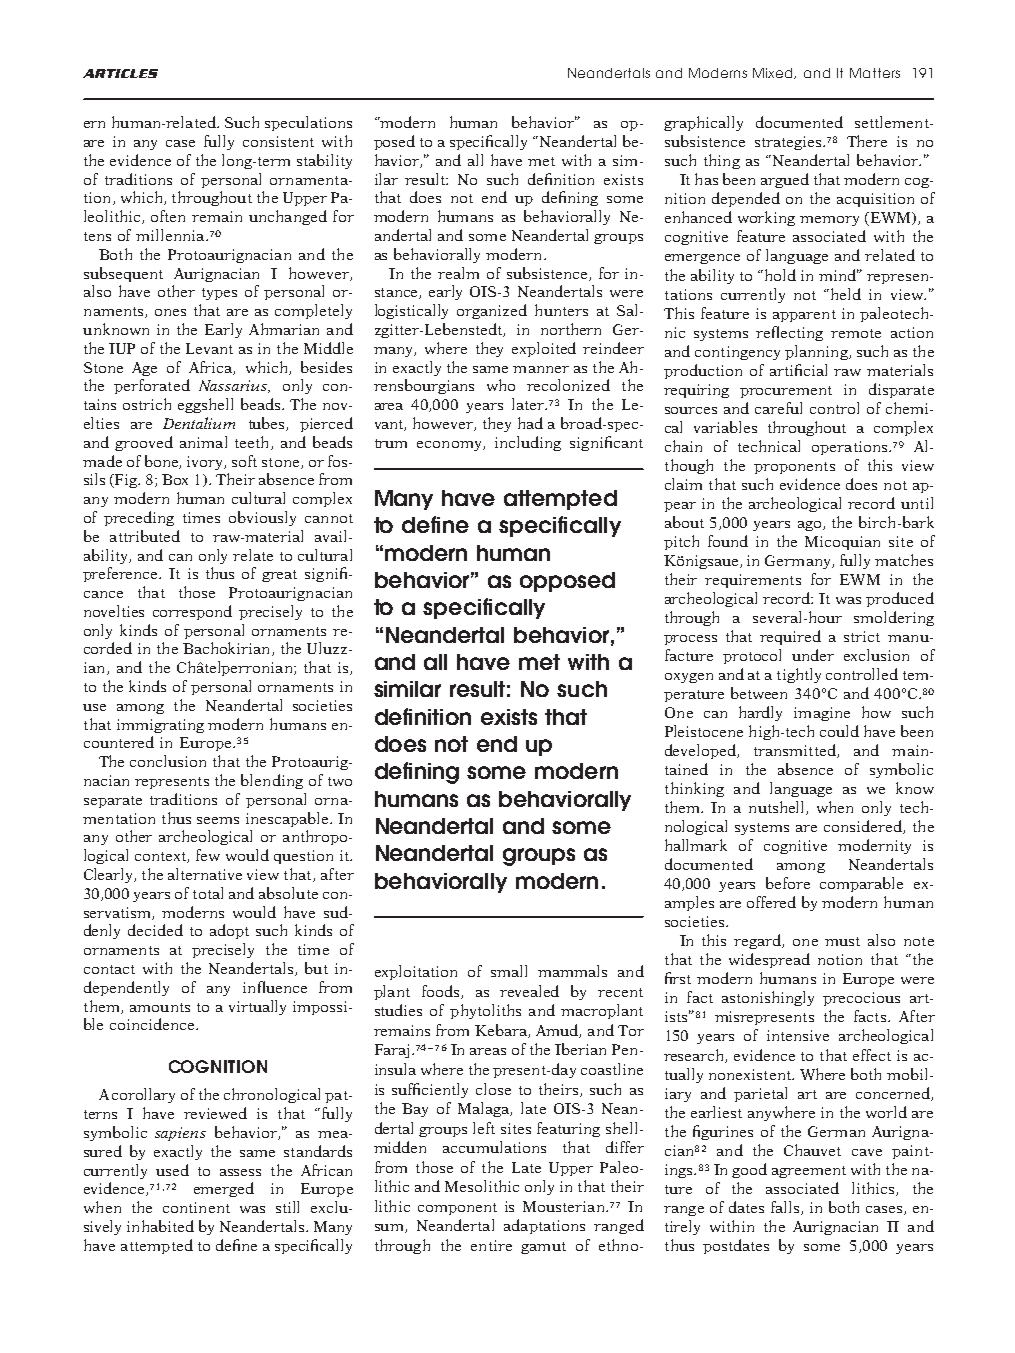 The image size is (1015, 1353). Describe the element at coordinates (509, 971) in the screenshot. I see `small` at that location.
